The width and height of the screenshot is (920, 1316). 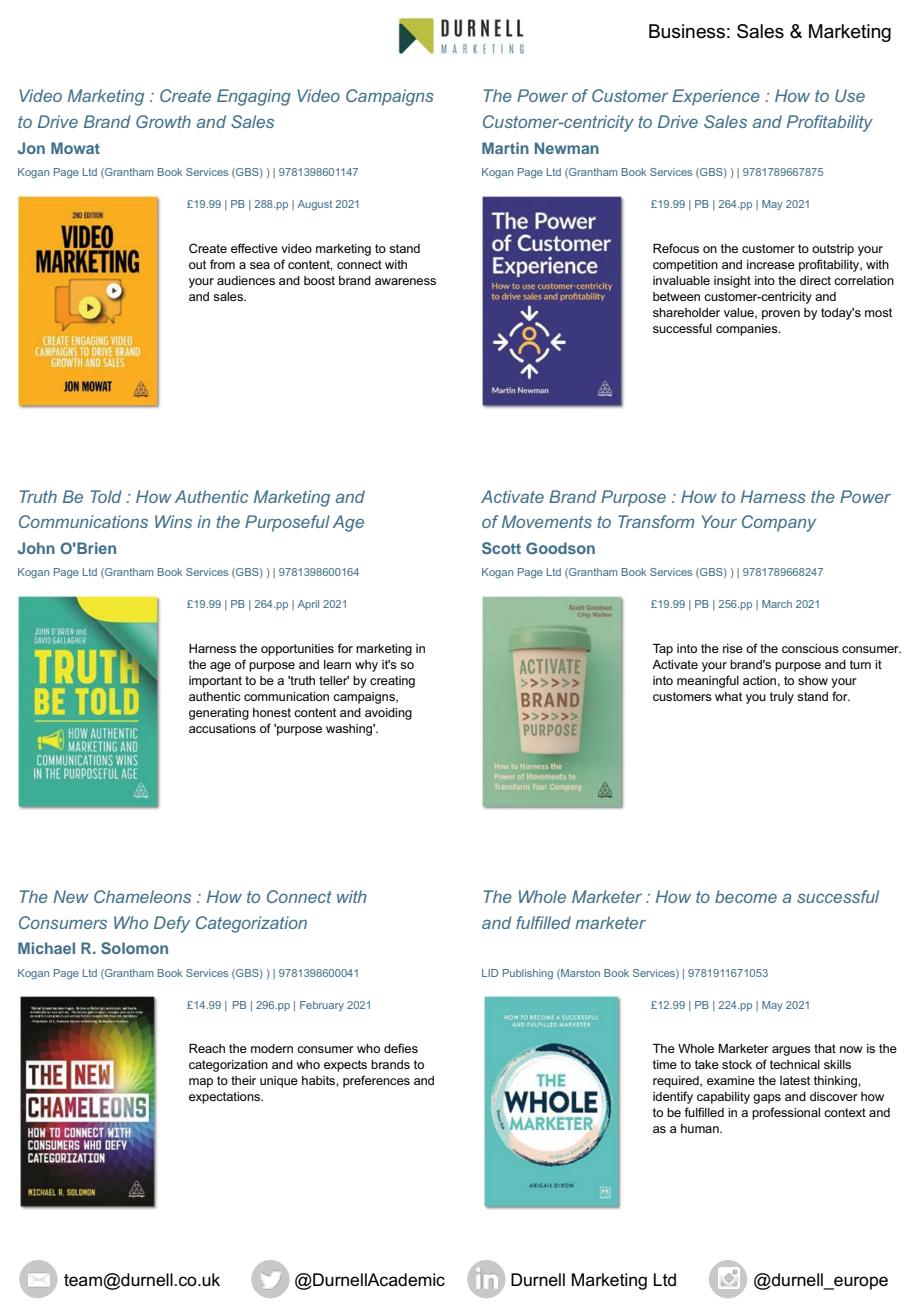 I want to click on Growth, so click(x=163, y=121).
